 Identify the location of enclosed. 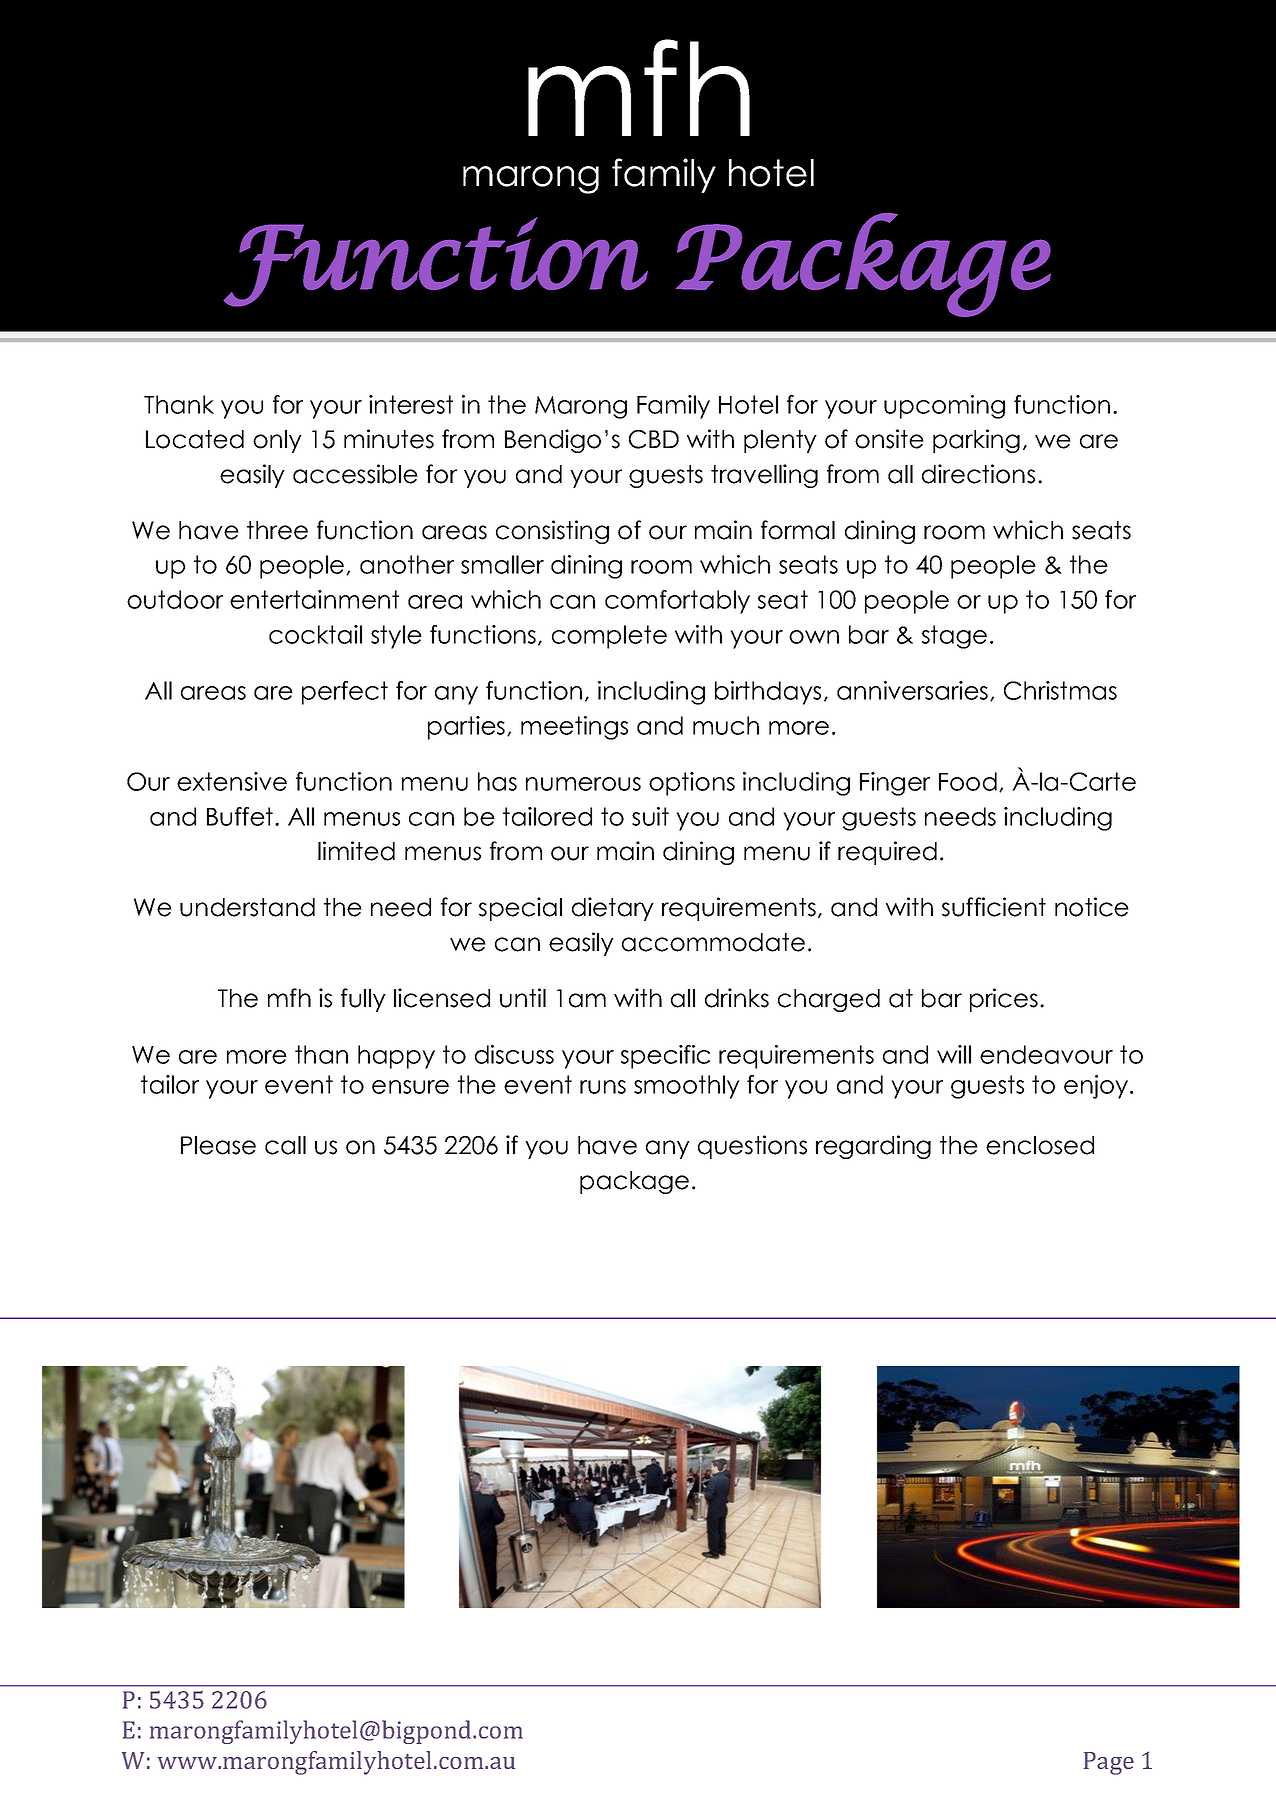
(1040, 1145).
